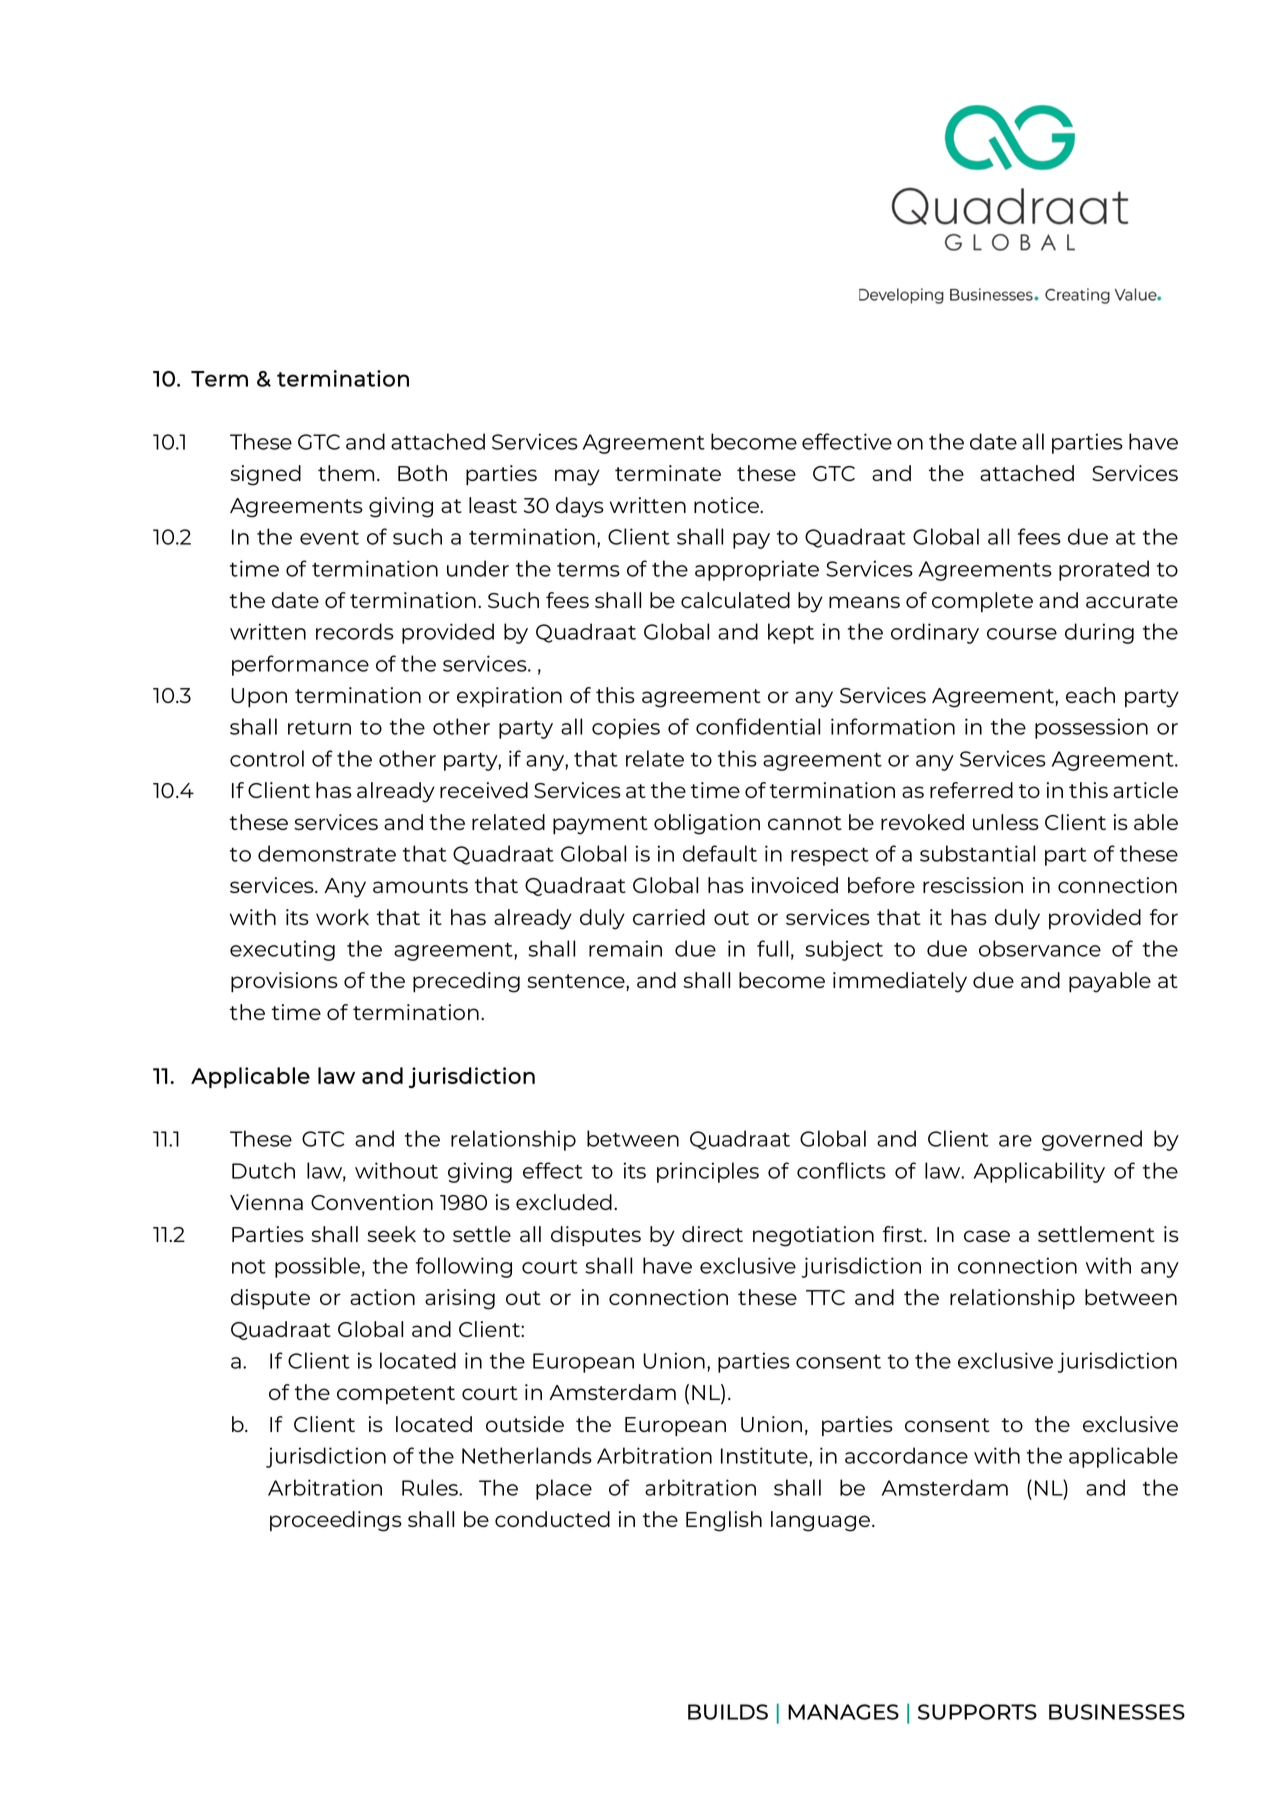  Describe the element at coordinates (973, 885) in the image. I see `rescission` at that location.
